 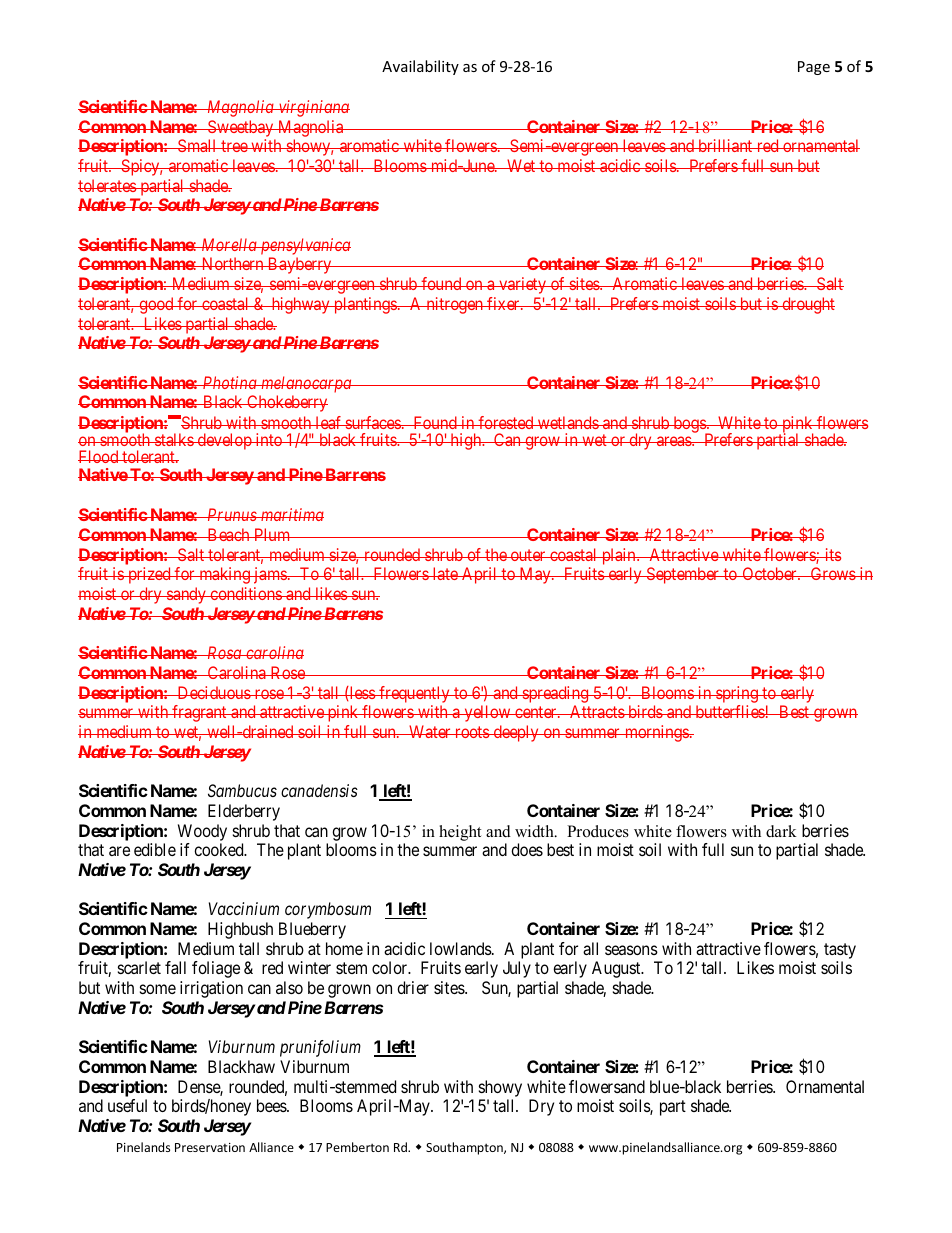 What do you see at coordinates (357, 1147) in the screenshot?
I see `Pemberton` at bounding box center [357, 1147].
